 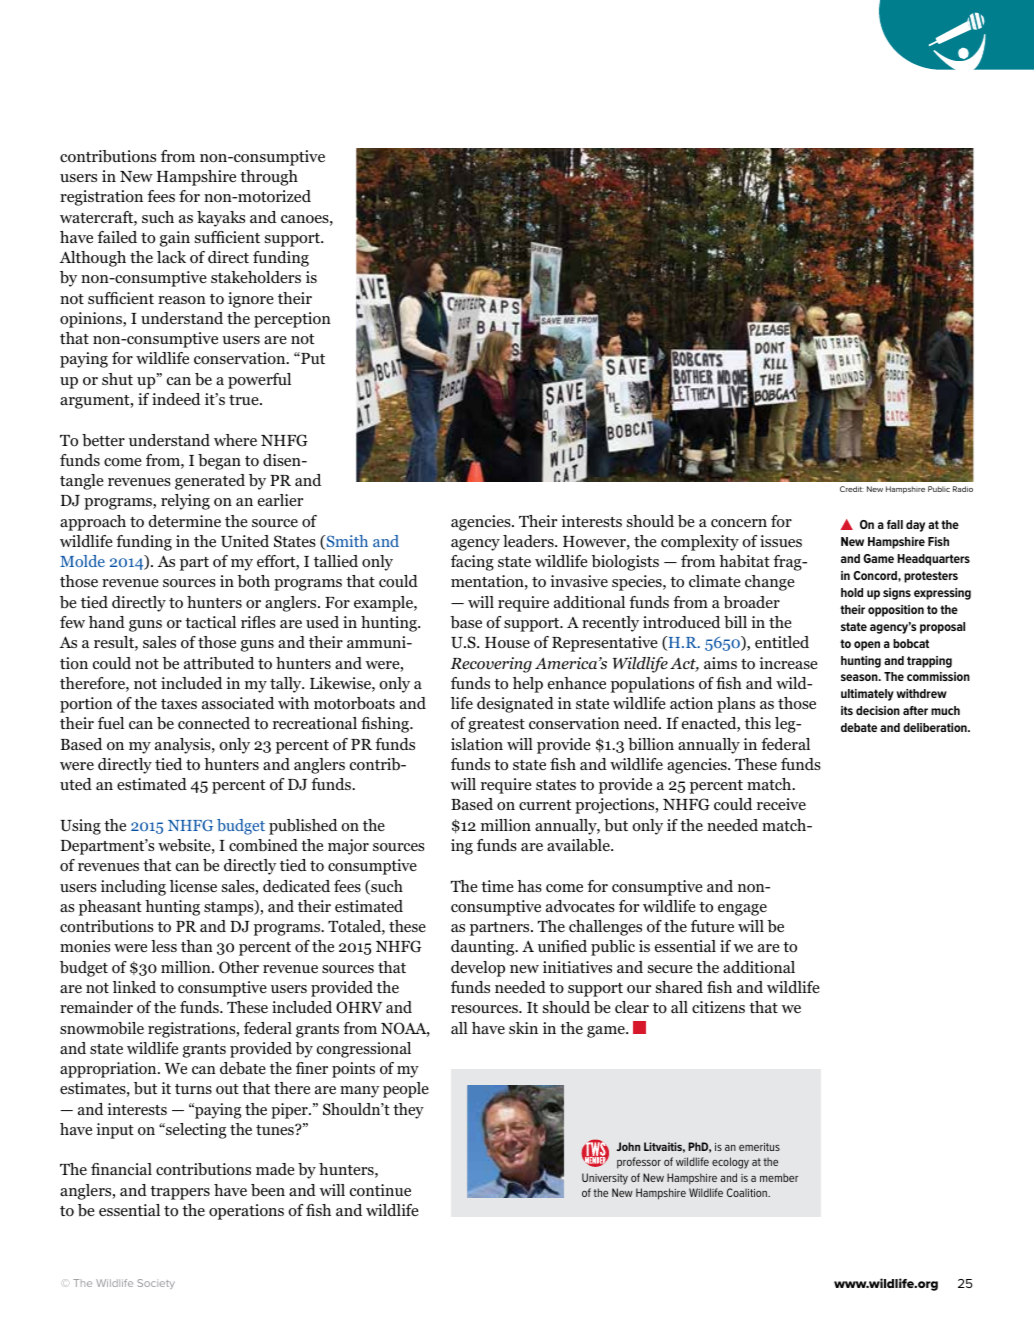 What do you see at coordinates (895, 524) in the screenshot?
I see `fall` at bounding box center [895, 524].
